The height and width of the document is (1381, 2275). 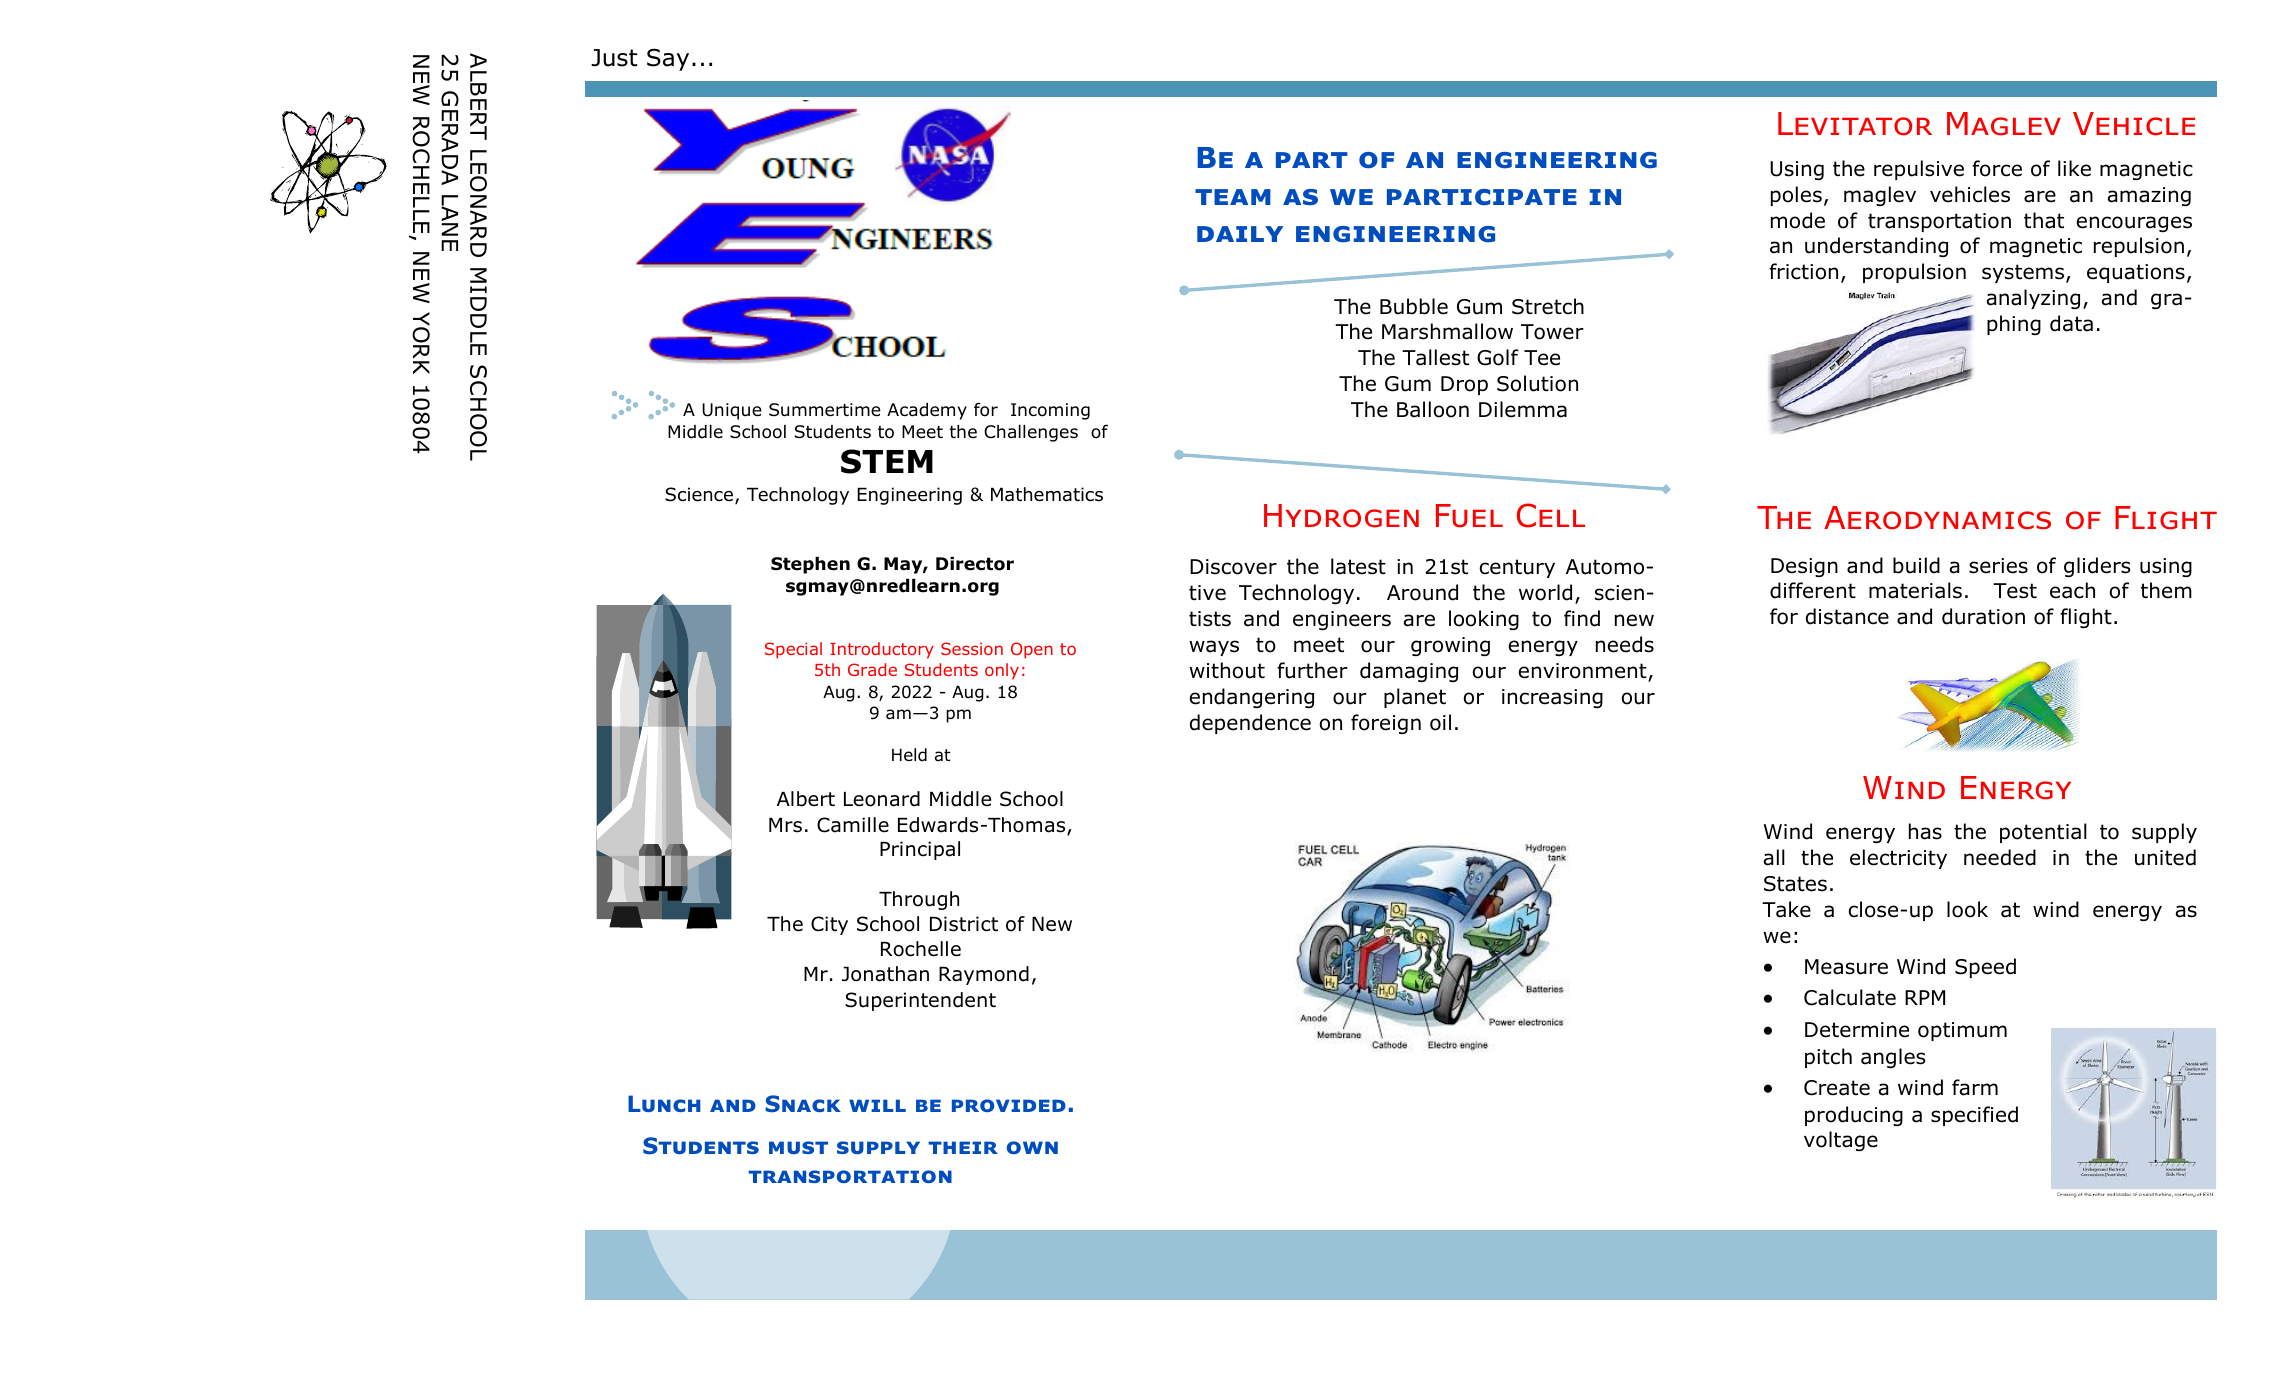 What do you see at coordinates (2000, 857) in the document?
I see `needed` at bounding box center [2000, 857].
